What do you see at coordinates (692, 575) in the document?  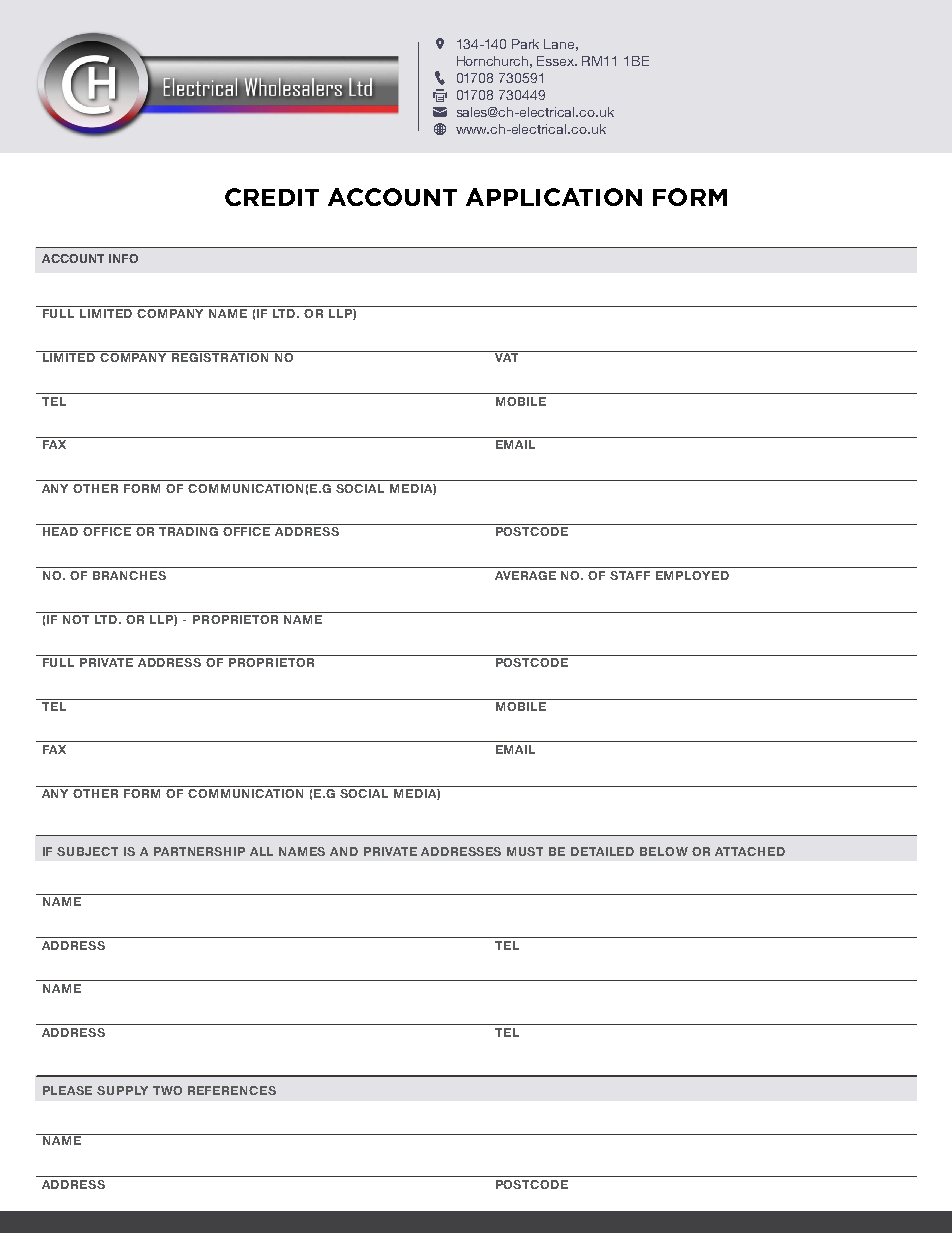 I see `EMPLOYED` at bounding box center [692, 575].
